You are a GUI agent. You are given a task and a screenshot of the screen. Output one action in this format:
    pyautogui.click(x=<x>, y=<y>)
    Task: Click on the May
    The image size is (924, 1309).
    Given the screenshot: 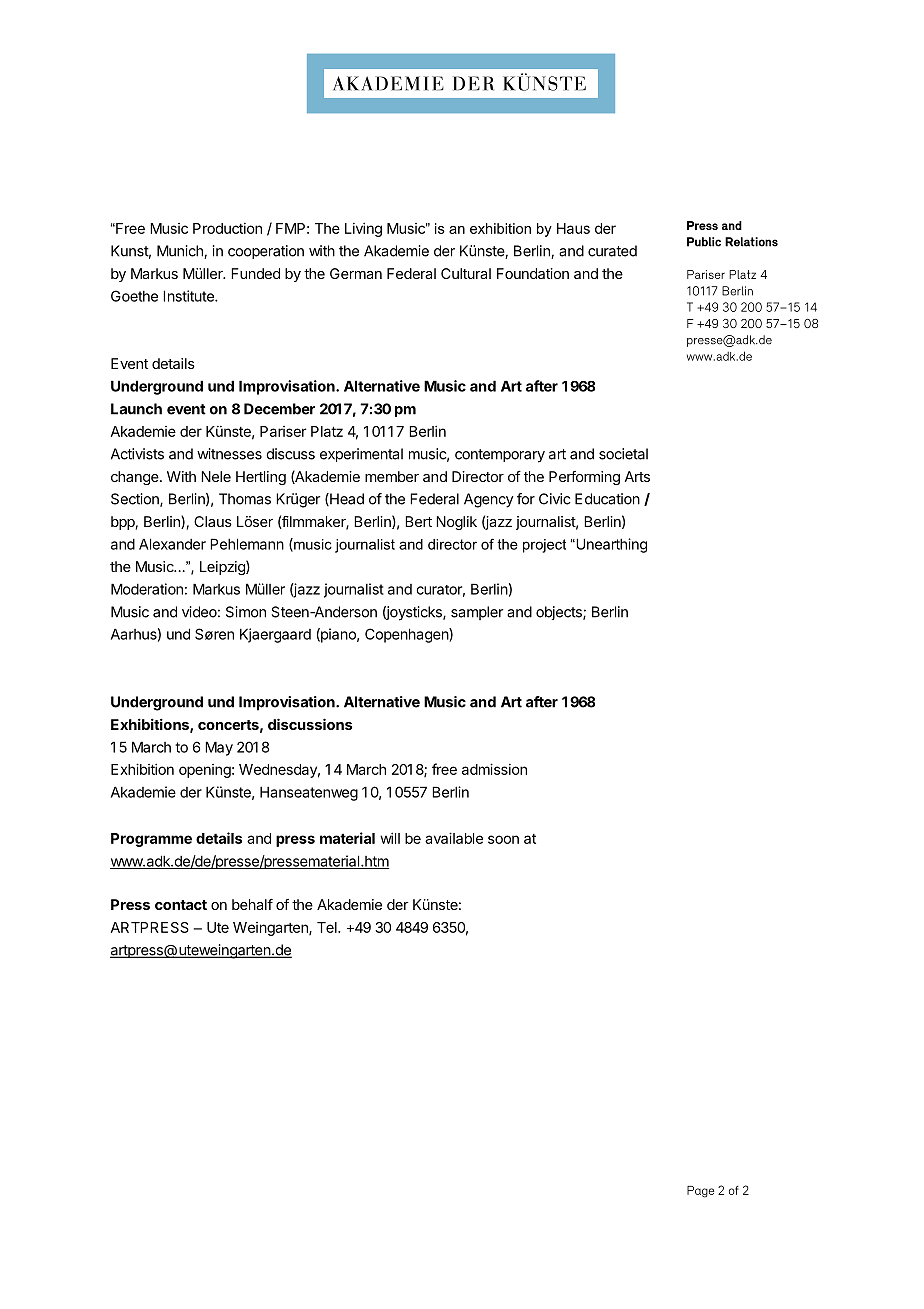 What is the action you would take?
    pyautogui.click(x=219, y=748)
